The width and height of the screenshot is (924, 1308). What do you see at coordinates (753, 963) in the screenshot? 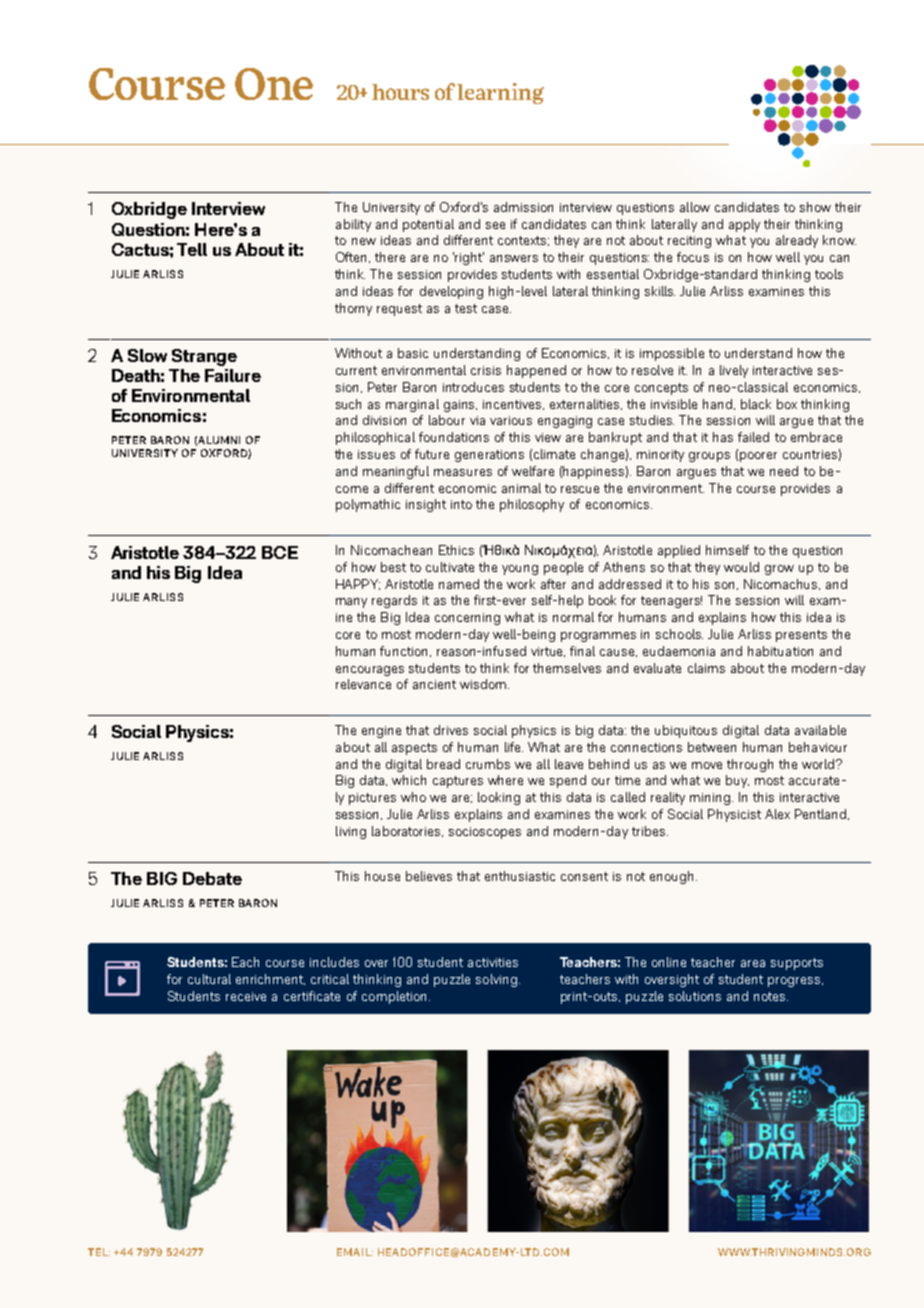
I see `area` at bounding box center [753, 963].
